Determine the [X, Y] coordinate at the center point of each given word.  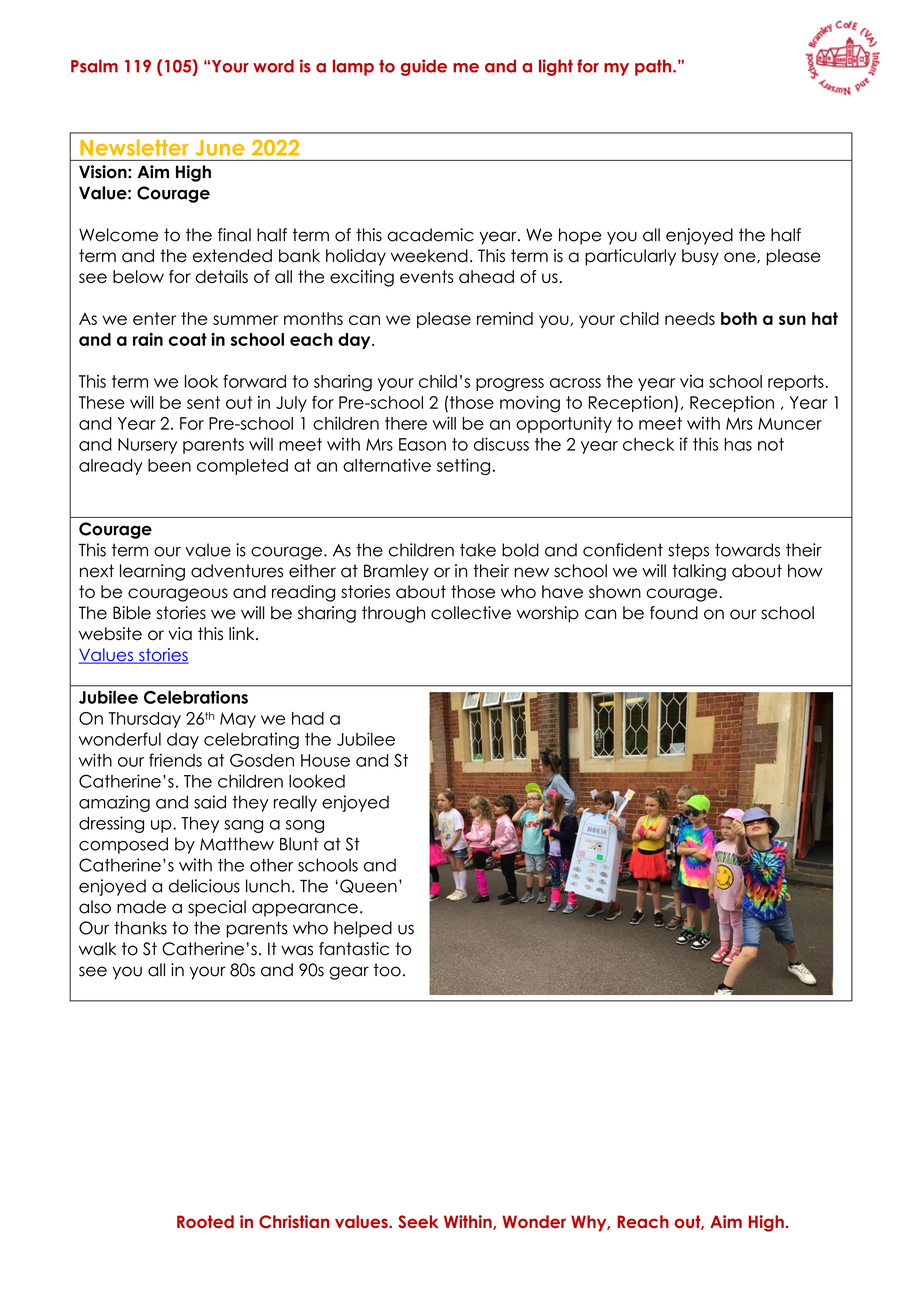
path [654, 67]
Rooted [205, 1221]
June [220, 148]
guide [424, 67]
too [387, 970]
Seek [418, 1222]
